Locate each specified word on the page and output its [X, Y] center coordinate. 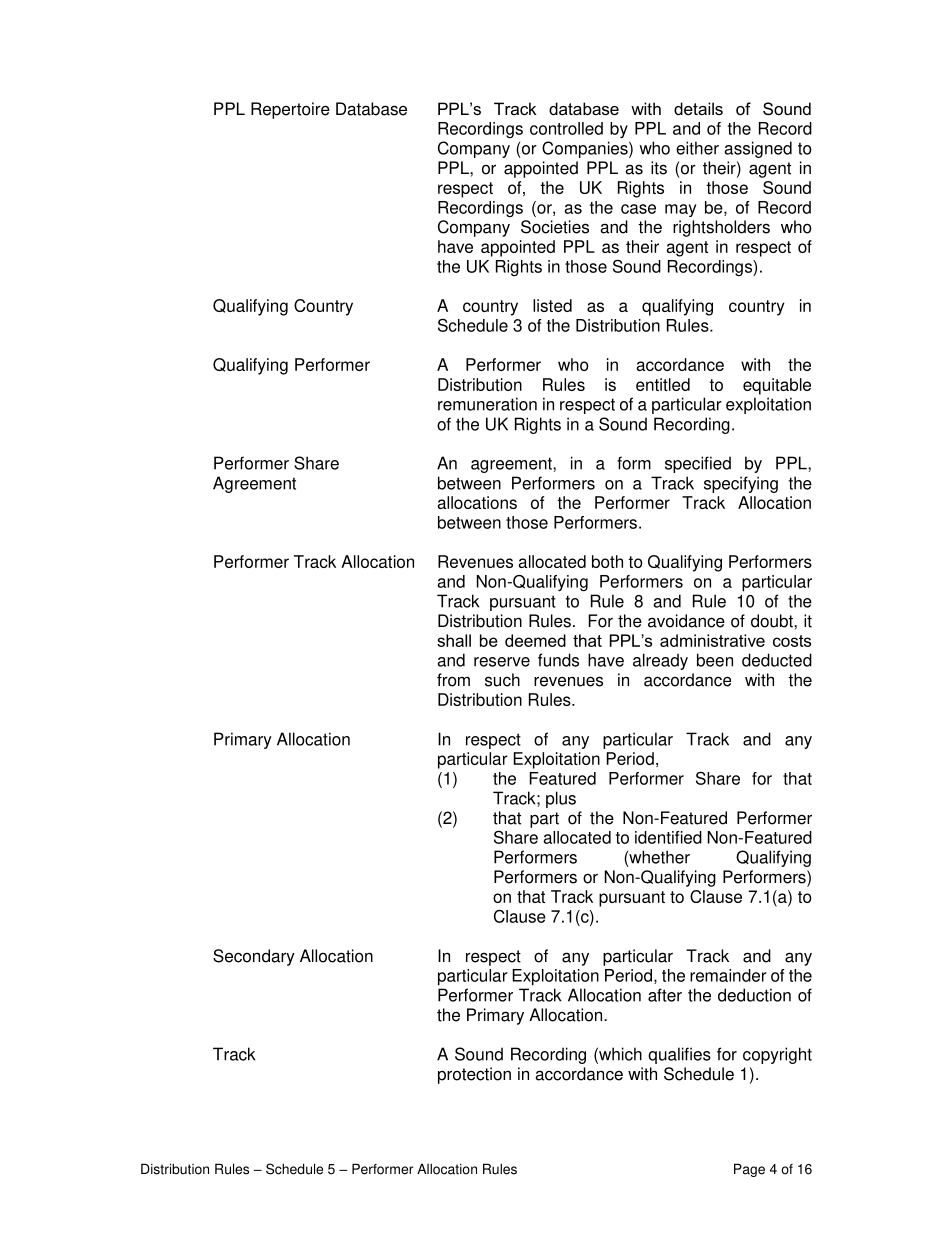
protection [474, 1075]
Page [749, 1170]
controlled [566, 128]
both [607, 561]
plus [561, 799]
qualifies [679, 1055]
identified [668, 837]
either [697, 148]
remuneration [487, 404]
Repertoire [290, 110]
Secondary [254, 957]
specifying [741, 484]
